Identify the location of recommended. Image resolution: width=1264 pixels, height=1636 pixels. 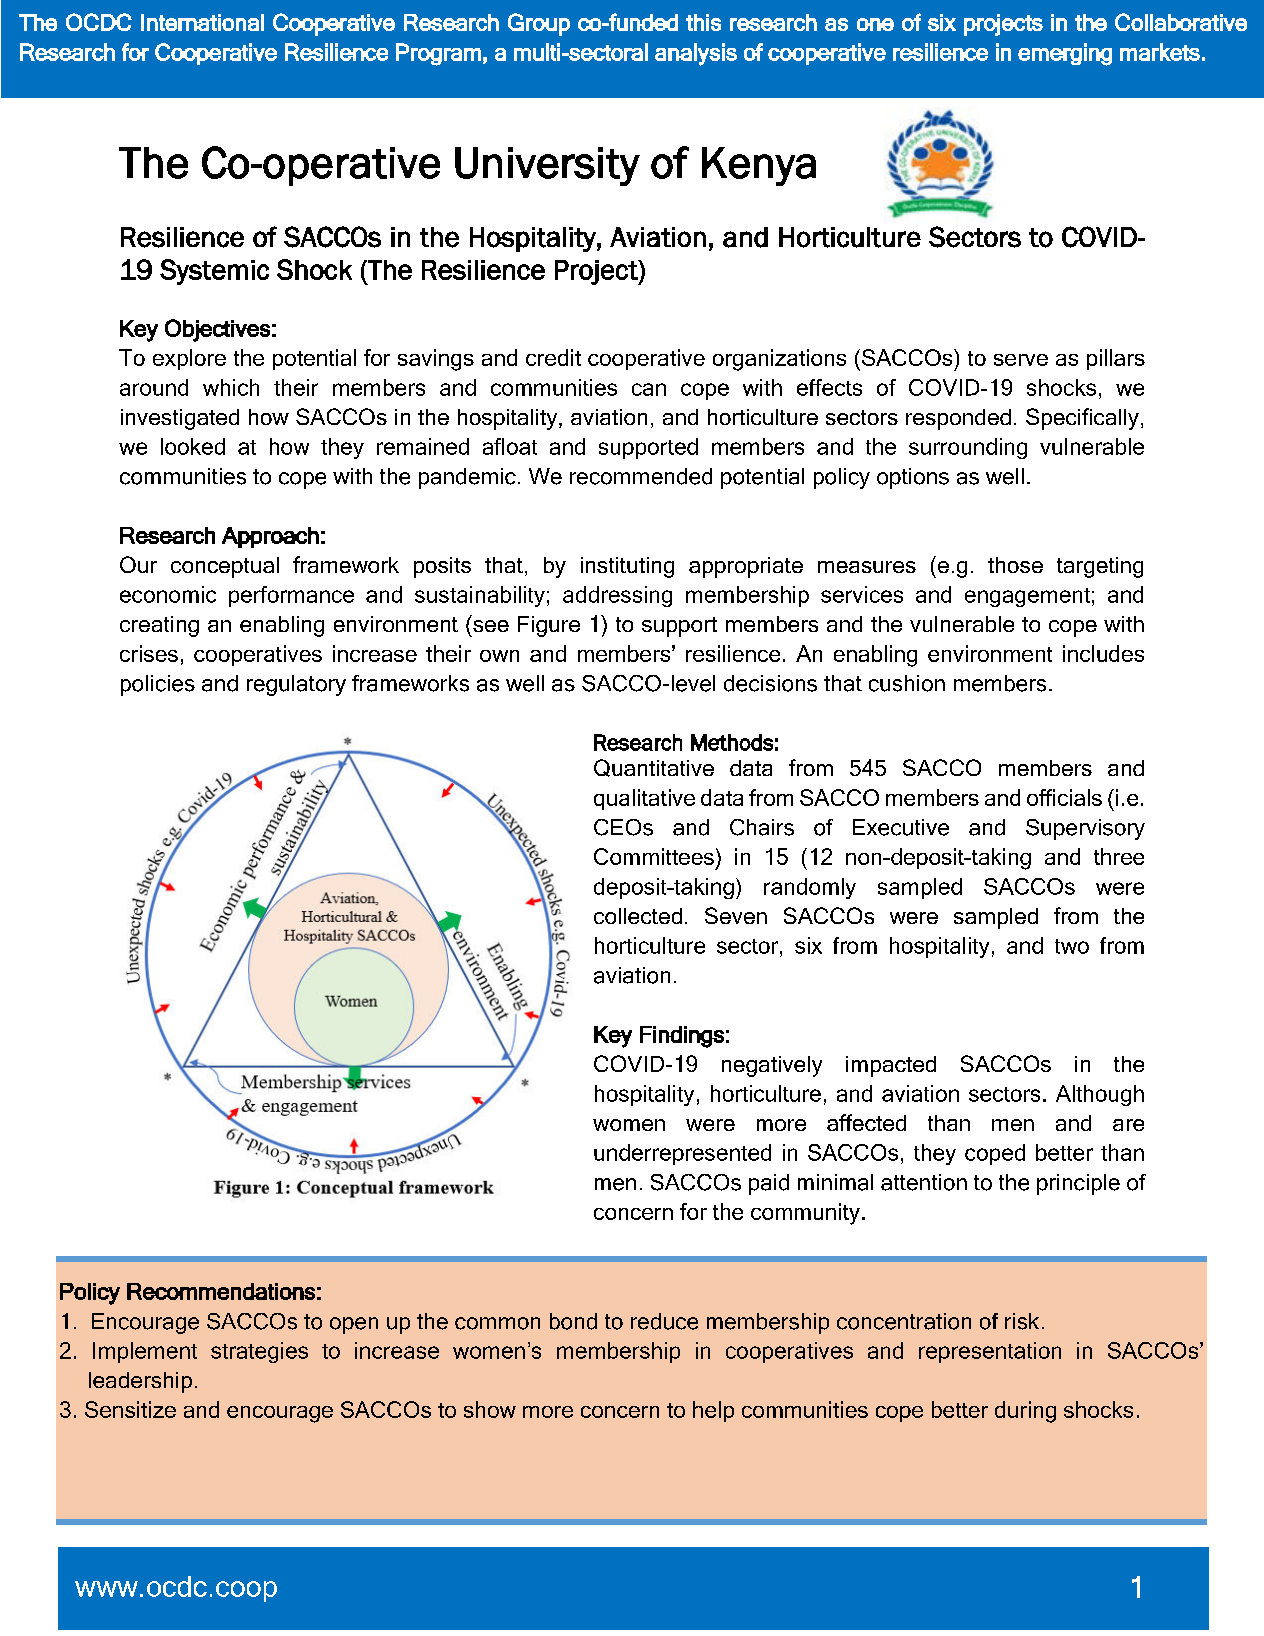
(641, 476).
